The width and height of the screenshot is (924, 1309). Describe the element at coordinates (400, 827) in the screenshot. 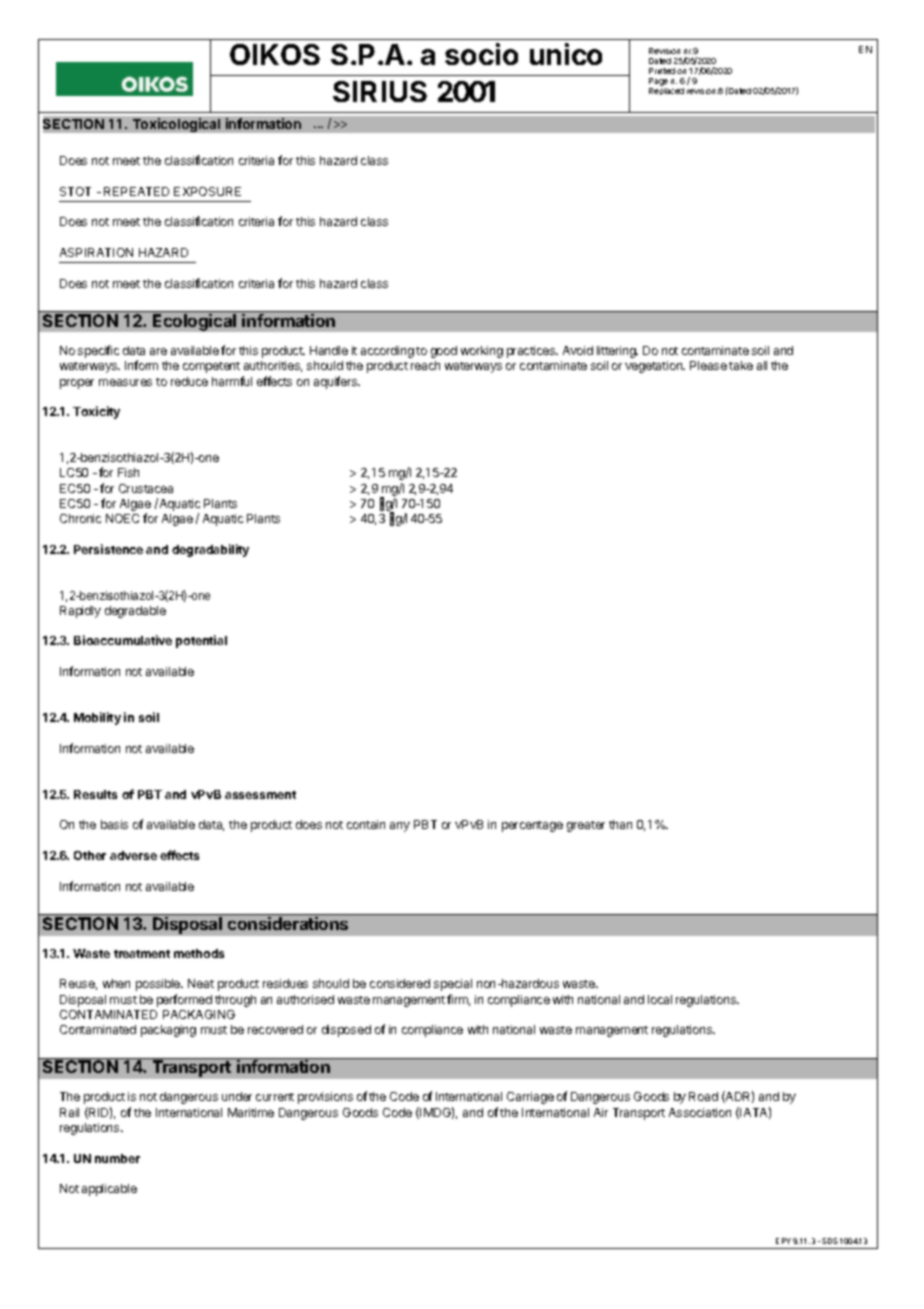

I see `any` at that location.
